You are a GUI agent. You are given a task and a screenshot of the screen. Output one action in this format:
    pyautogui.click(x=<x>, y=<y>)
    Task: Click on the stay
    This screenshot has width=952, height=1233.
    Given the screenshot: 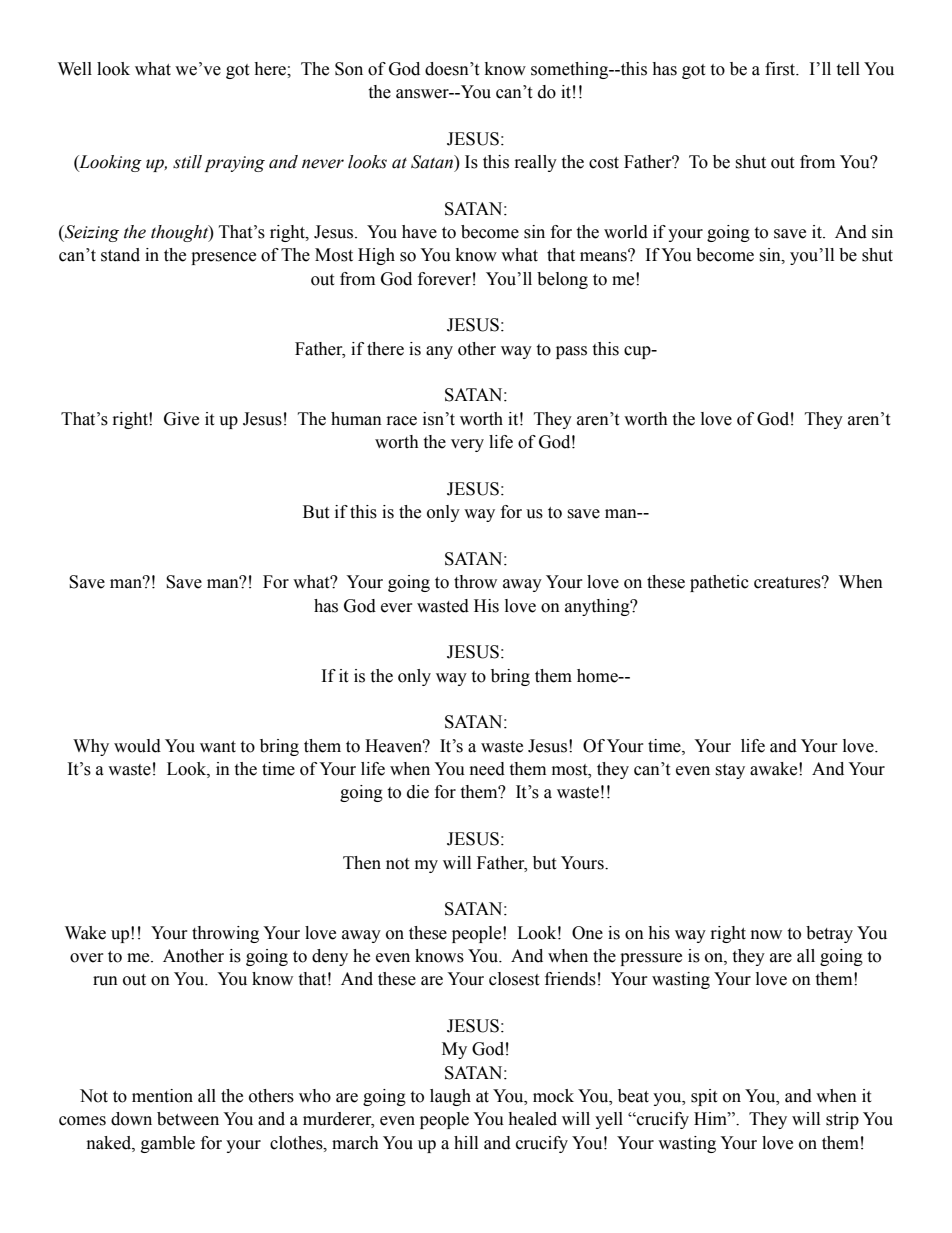 What is the action you would take?
    pyautogui.click(x=730, y=771)
